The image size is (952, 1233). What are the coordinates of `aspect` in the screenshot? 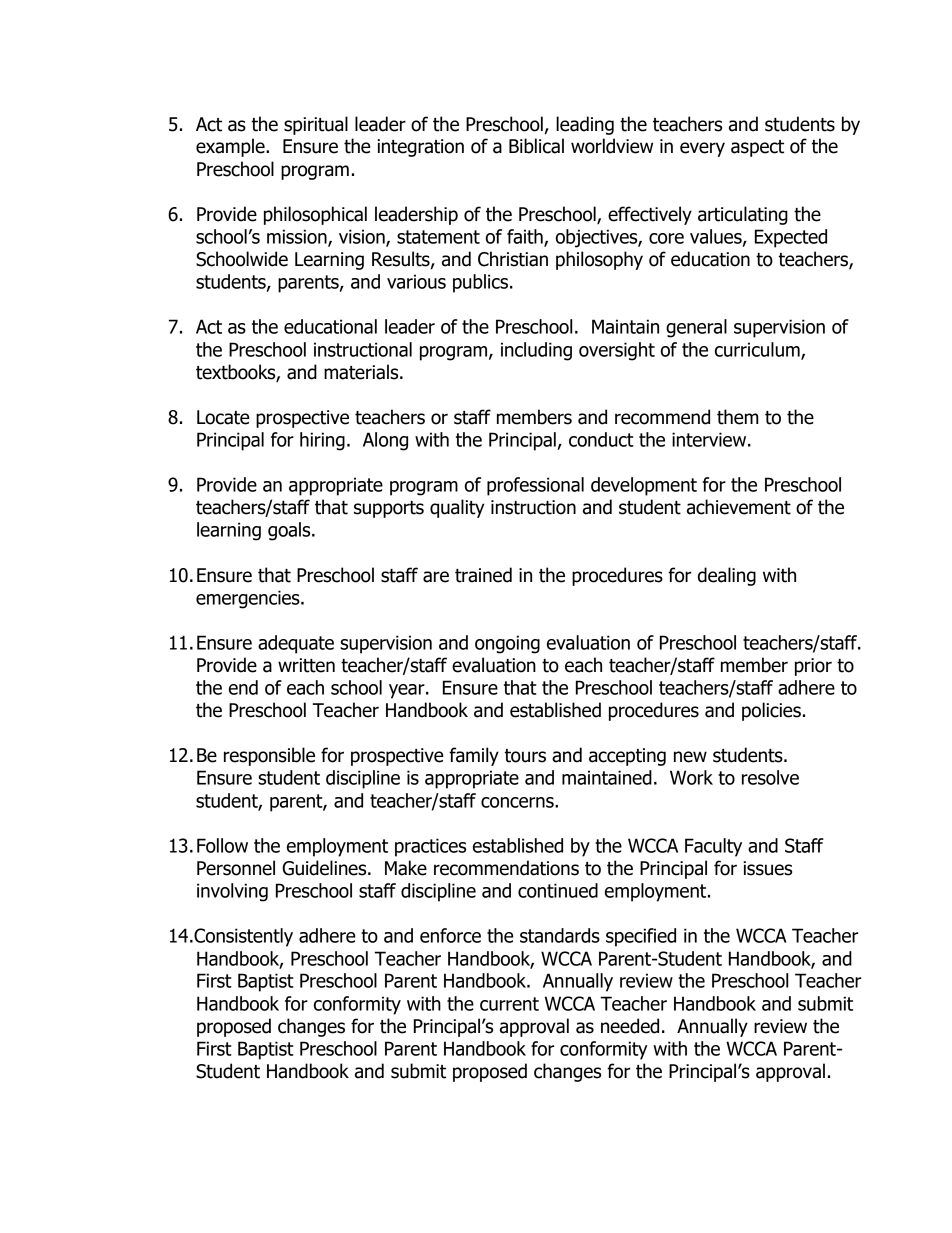 It's located at (757, 148).
